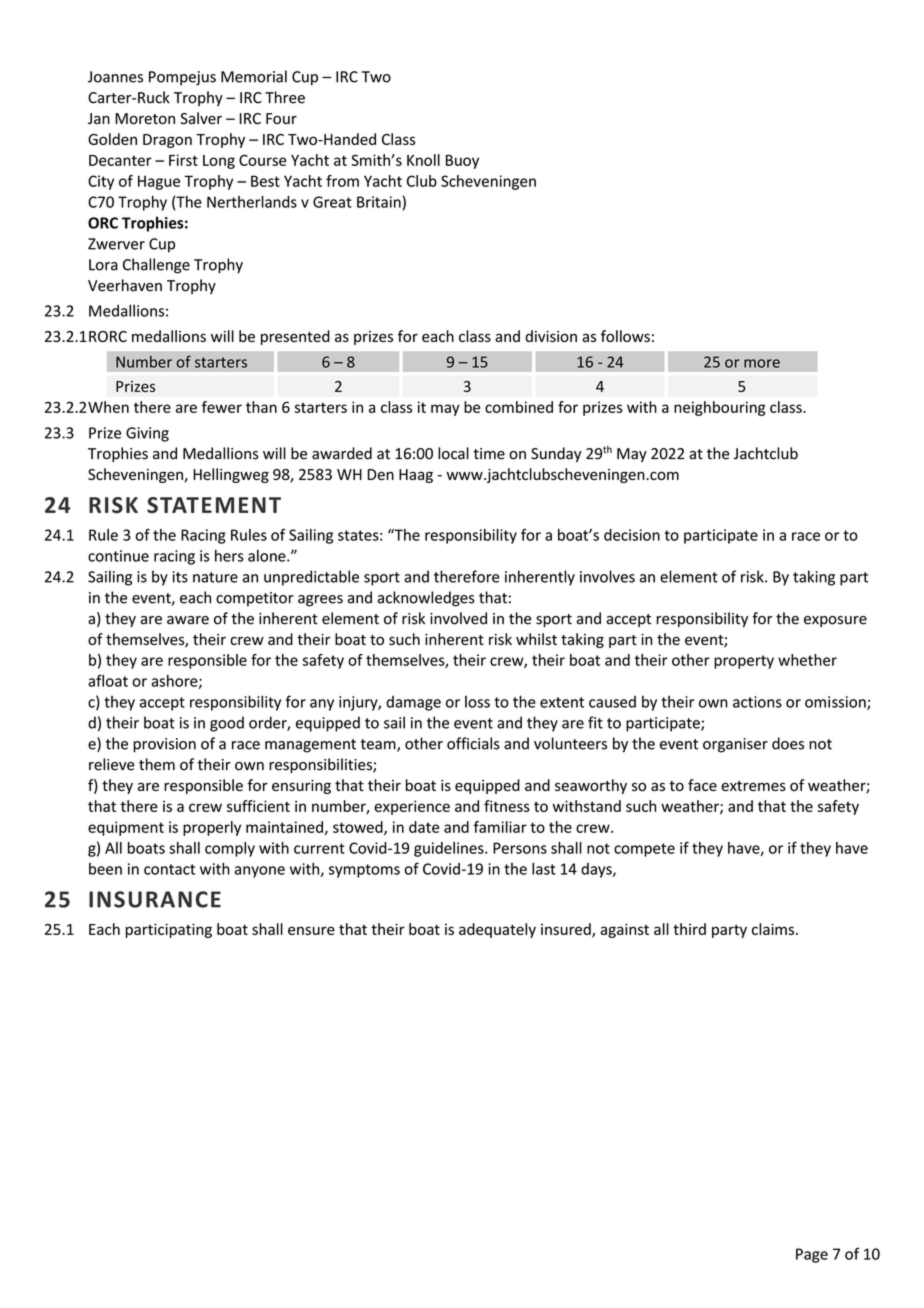 This image has height=1308, width=924. I want to click on extremes, so click(753, 786).
